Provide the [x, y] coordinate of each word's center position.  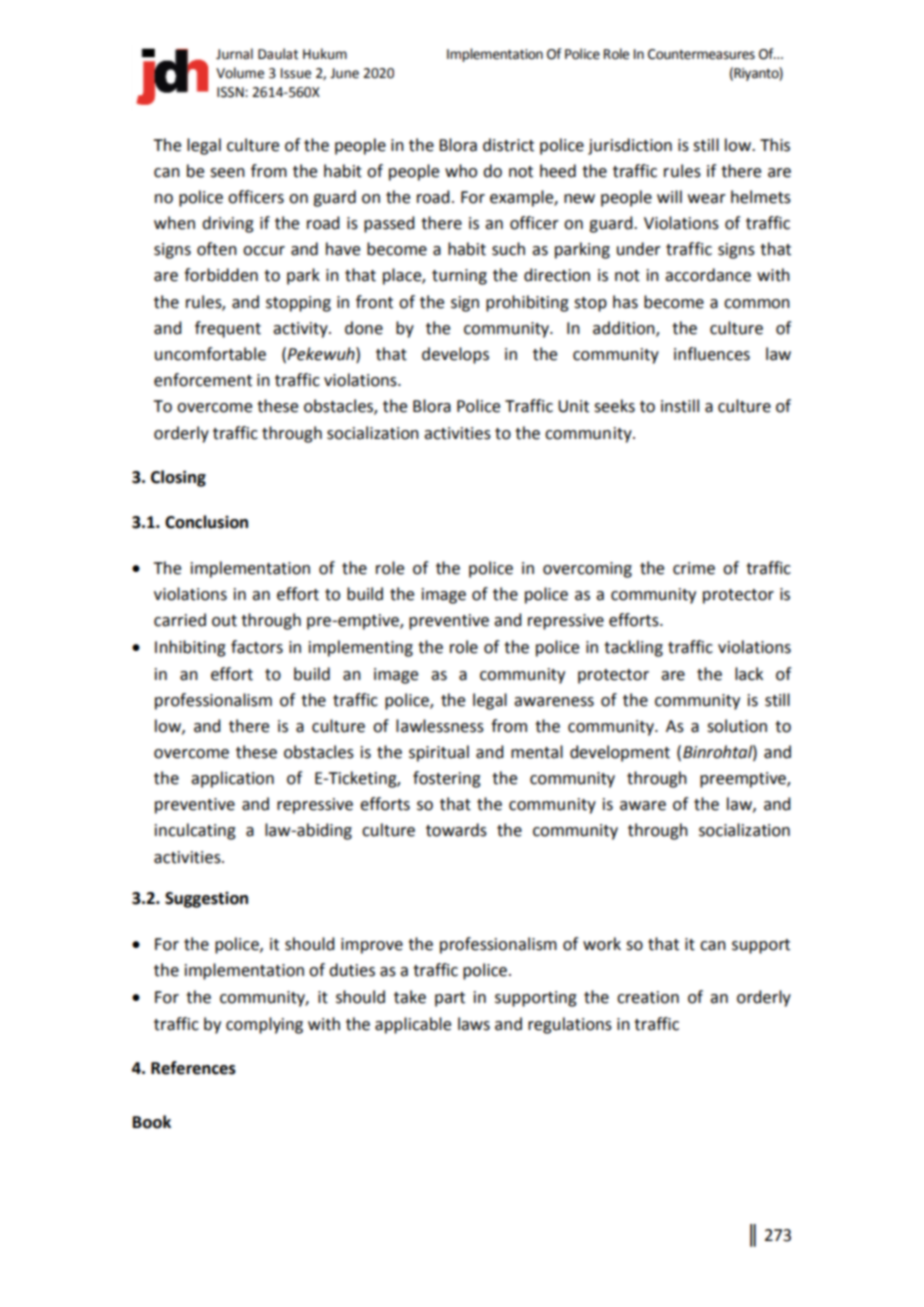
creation [648, 997]
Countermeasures [701, 54]
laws [474, 1024]
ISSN [231, 92]
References [193, 1068]
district [508, 145]
